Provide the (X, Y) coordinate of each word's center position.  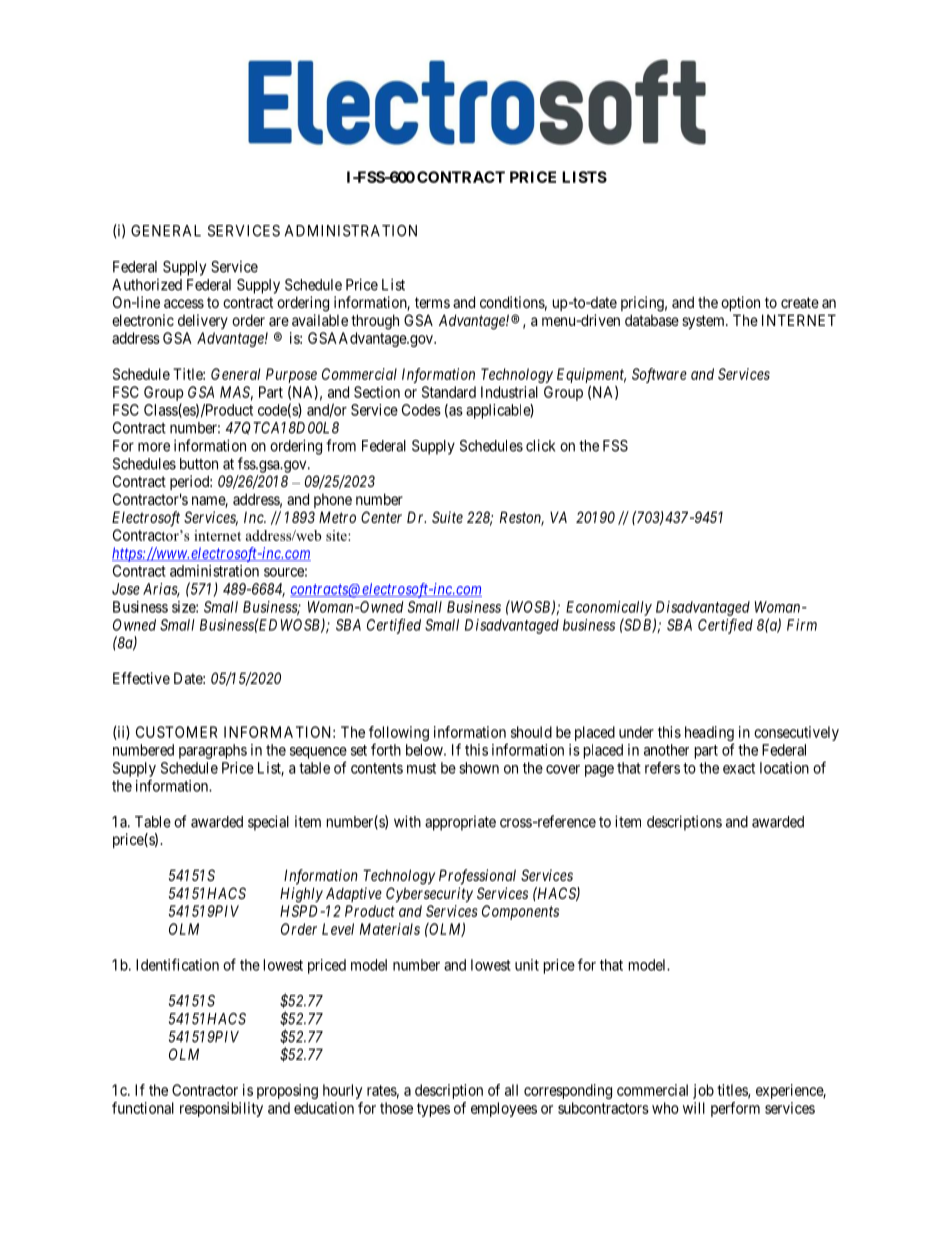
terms (432, 302)
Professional (477, 877)
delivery (203, 321)
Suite (447, 517)
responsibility (221, 1109)
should (531, 732)
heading (709, 735)
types (433, 1110)
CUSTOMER (177, 732)
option (740, 303)
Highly (301, 895)
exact (739, 768)
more (154, 447)
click (540, 445)
